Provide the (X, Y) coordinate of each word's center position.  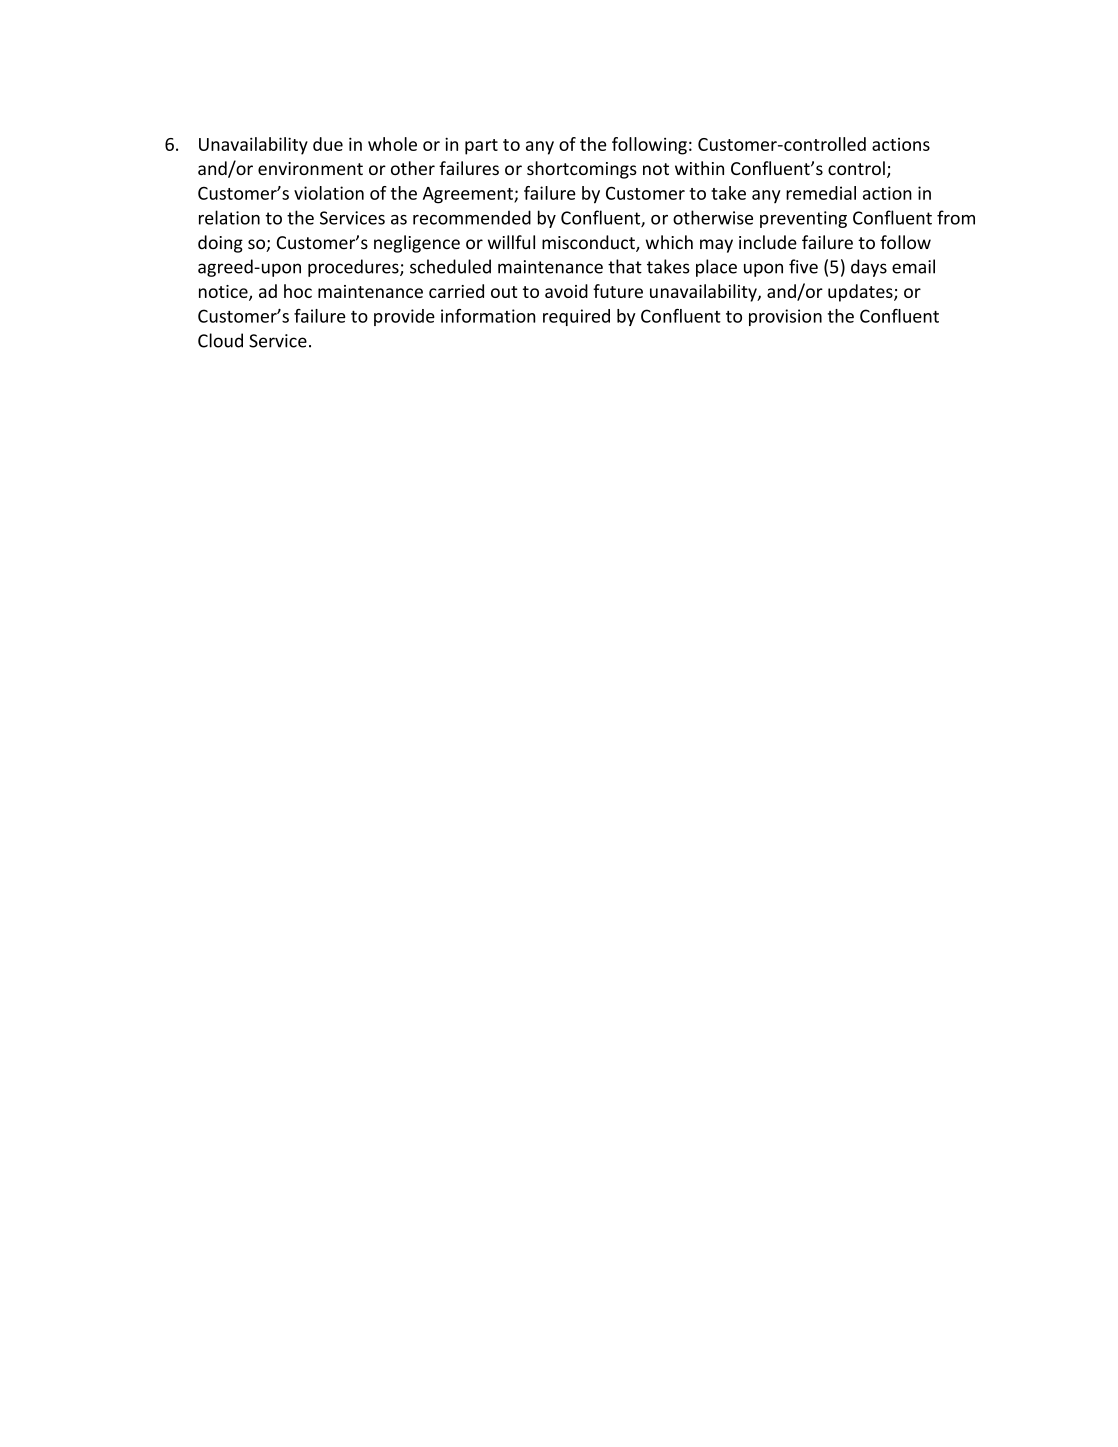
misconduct (589, 243)
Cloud (220, 340)
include (768, 242)
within (699, 168)
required (576, 317)
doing (220, 244)
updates (861, 293)
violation (329, 193)
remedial (821, 193)
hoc (298, 291)
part (481, 147)
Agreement (469, 195)
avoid (566, 291)
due (328, 144)
